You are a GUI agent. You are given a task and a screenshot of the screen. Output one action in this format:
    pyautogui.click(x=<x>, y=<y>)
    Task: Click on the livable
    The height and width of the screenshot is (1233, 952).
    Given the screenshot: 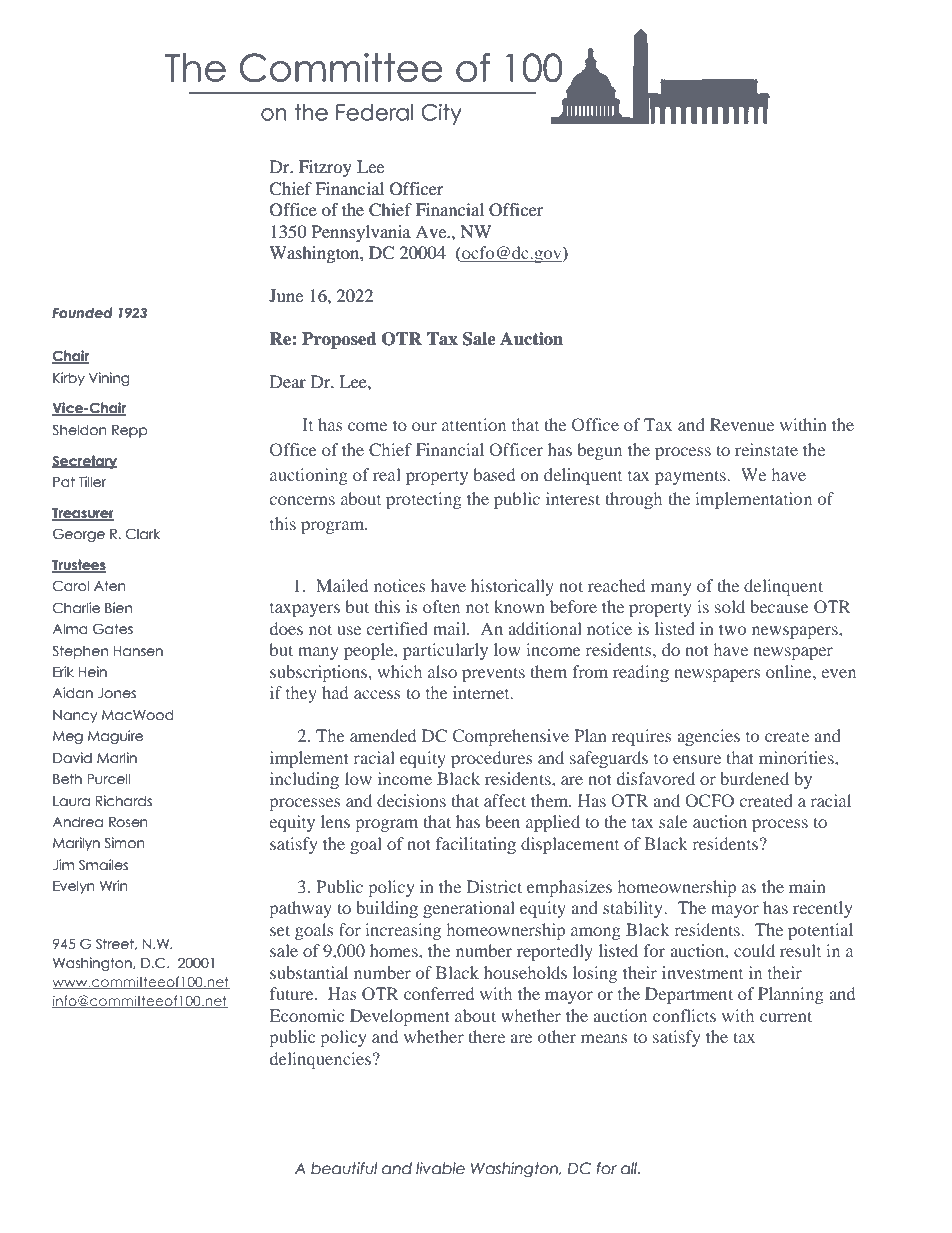 What is the action you would take?
    pyautogui.click(x=440, y=1168)
